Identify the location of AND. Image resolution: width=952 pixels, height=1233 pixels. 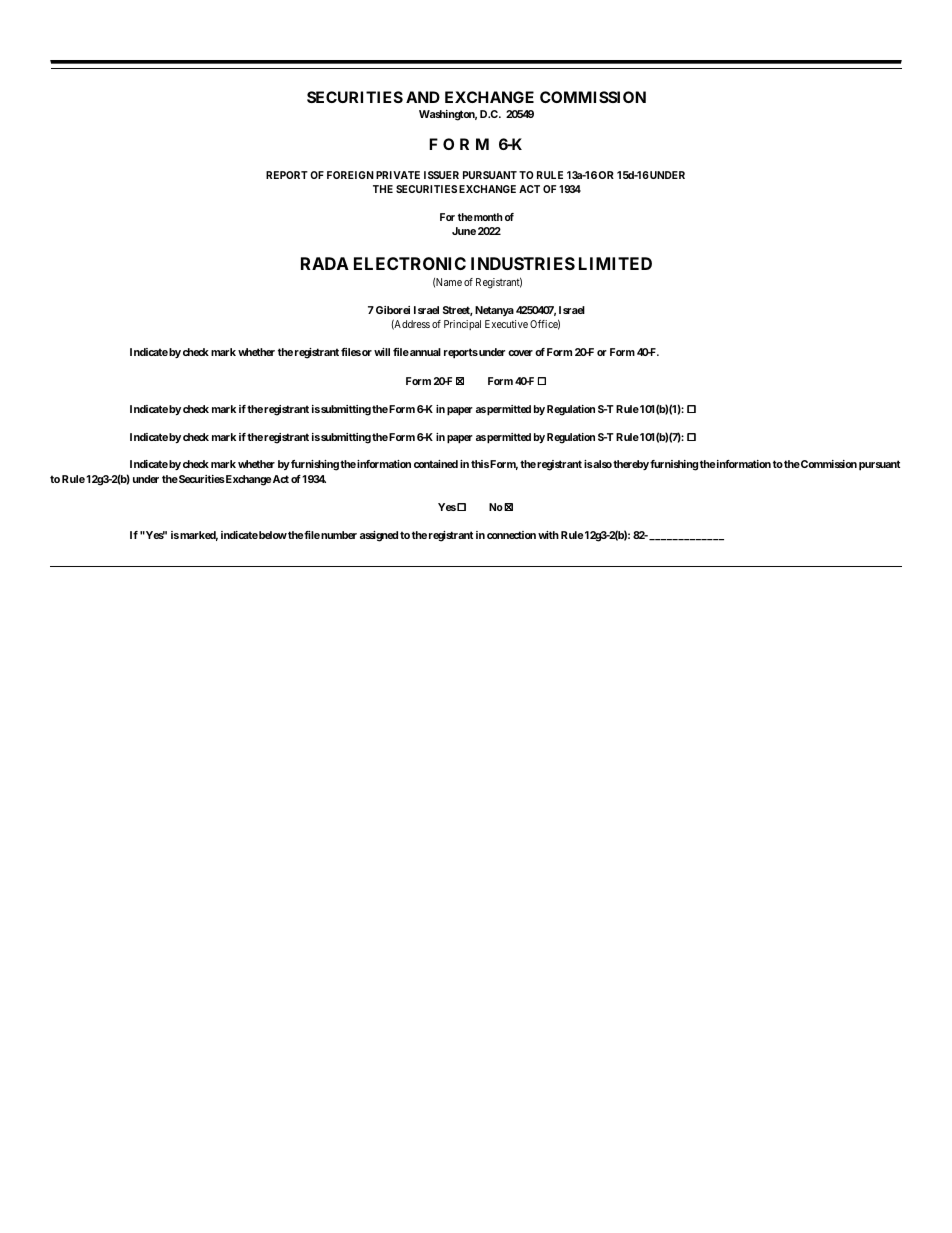
(423, 97).
